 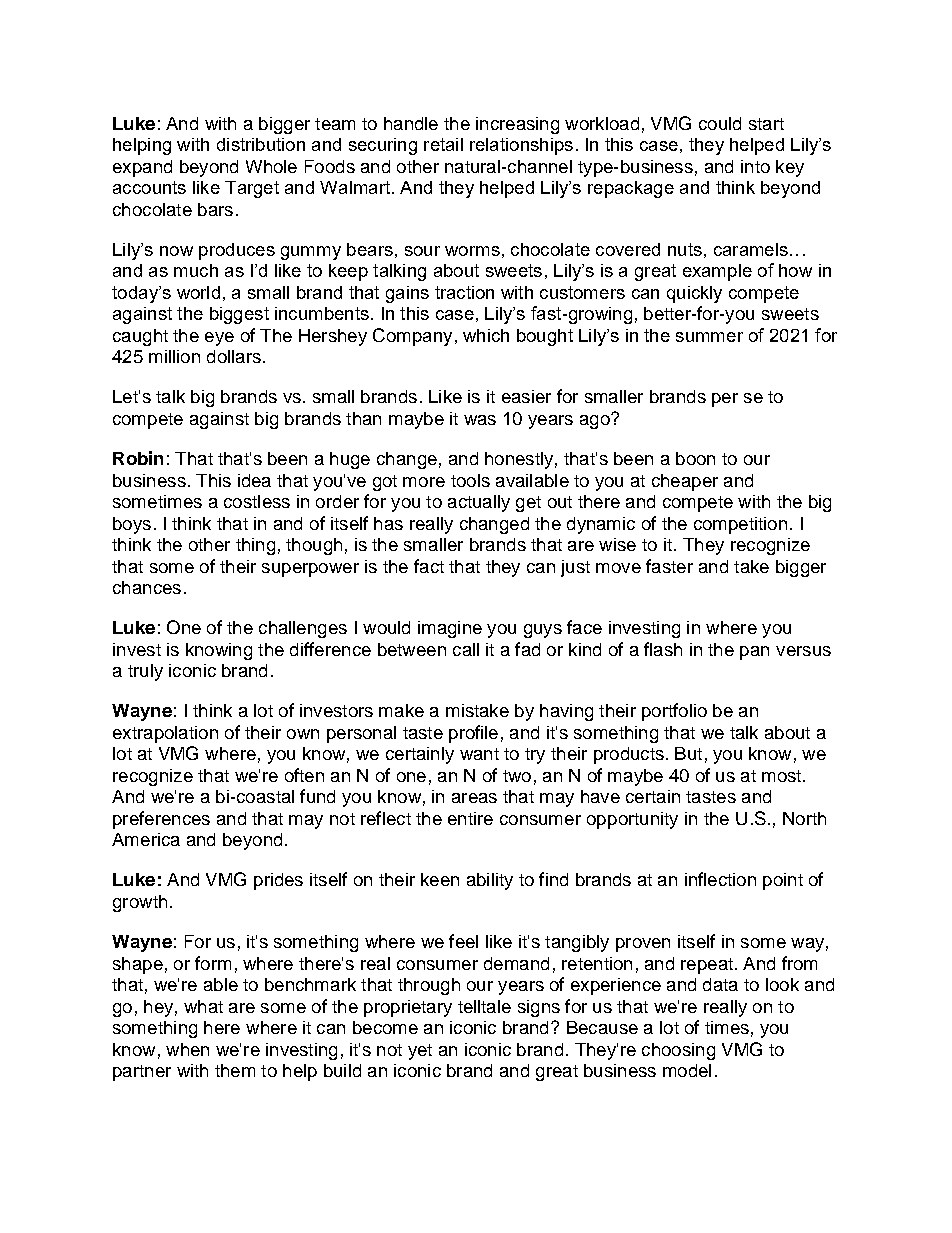 What do you see at coordinates (486, 335) in the page?
I see `which` at bounding box center [486, 335].
